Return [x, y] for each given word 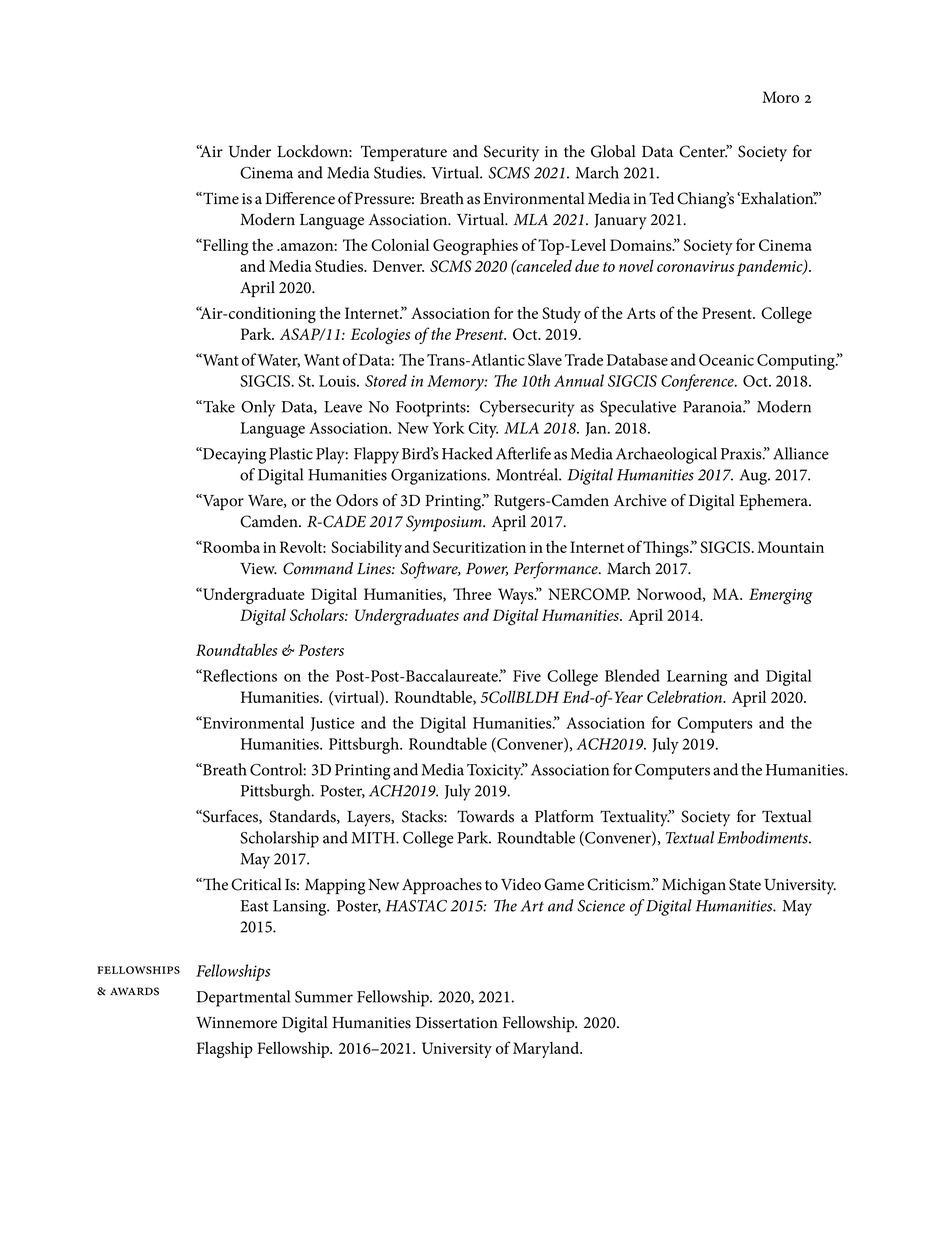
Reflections [239, 675]
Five [527, 676]
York [448, 427]
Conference [698, 382]
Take [218, 406]
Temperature [404, 153]
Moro [780, 97]
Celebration [686, 696]
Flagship [225, 1050]
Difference [300, 198]
